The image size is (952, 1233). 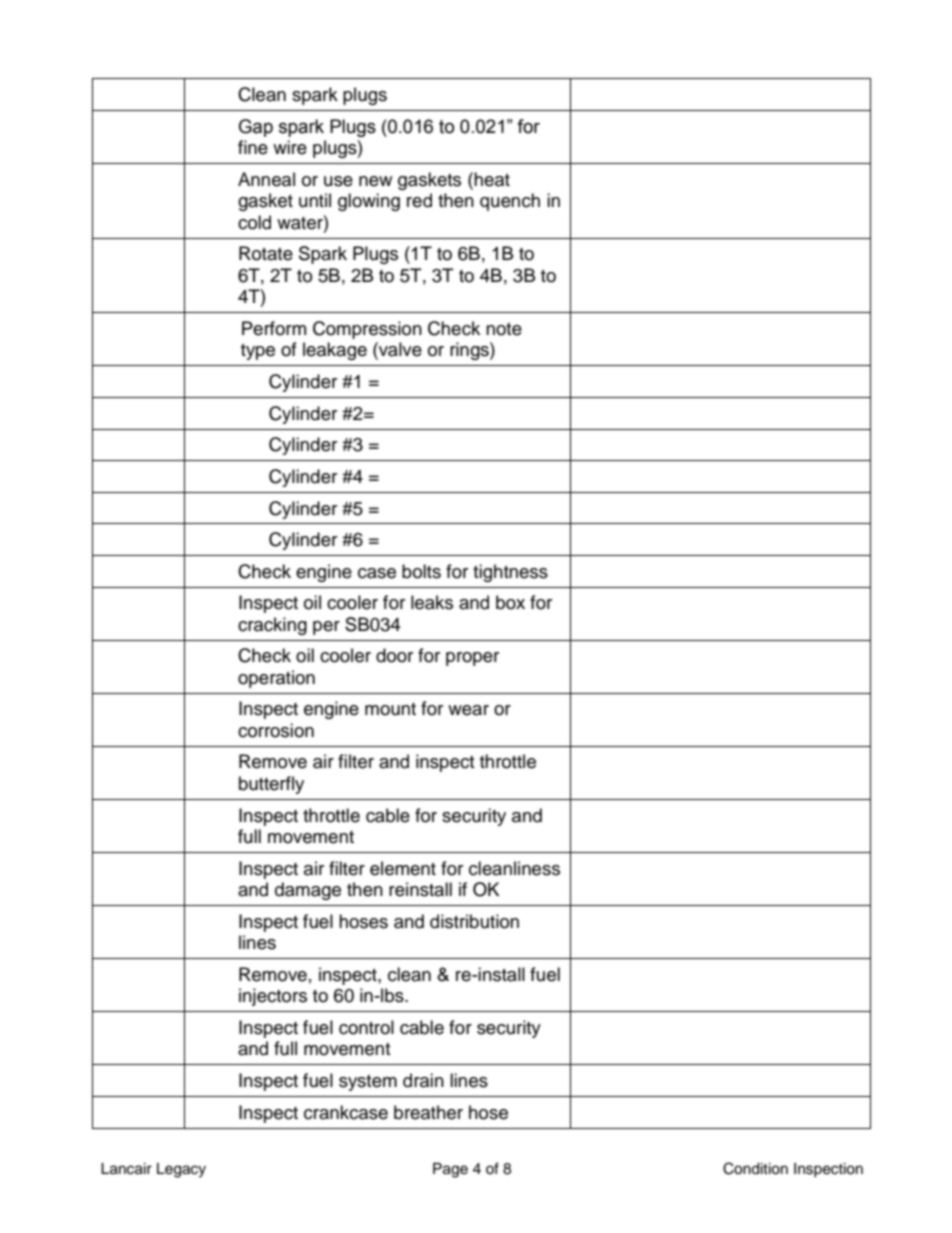 What do you see at coordinates (504, 329) in the image?
I see `note` at bounding box center [504, 329].
